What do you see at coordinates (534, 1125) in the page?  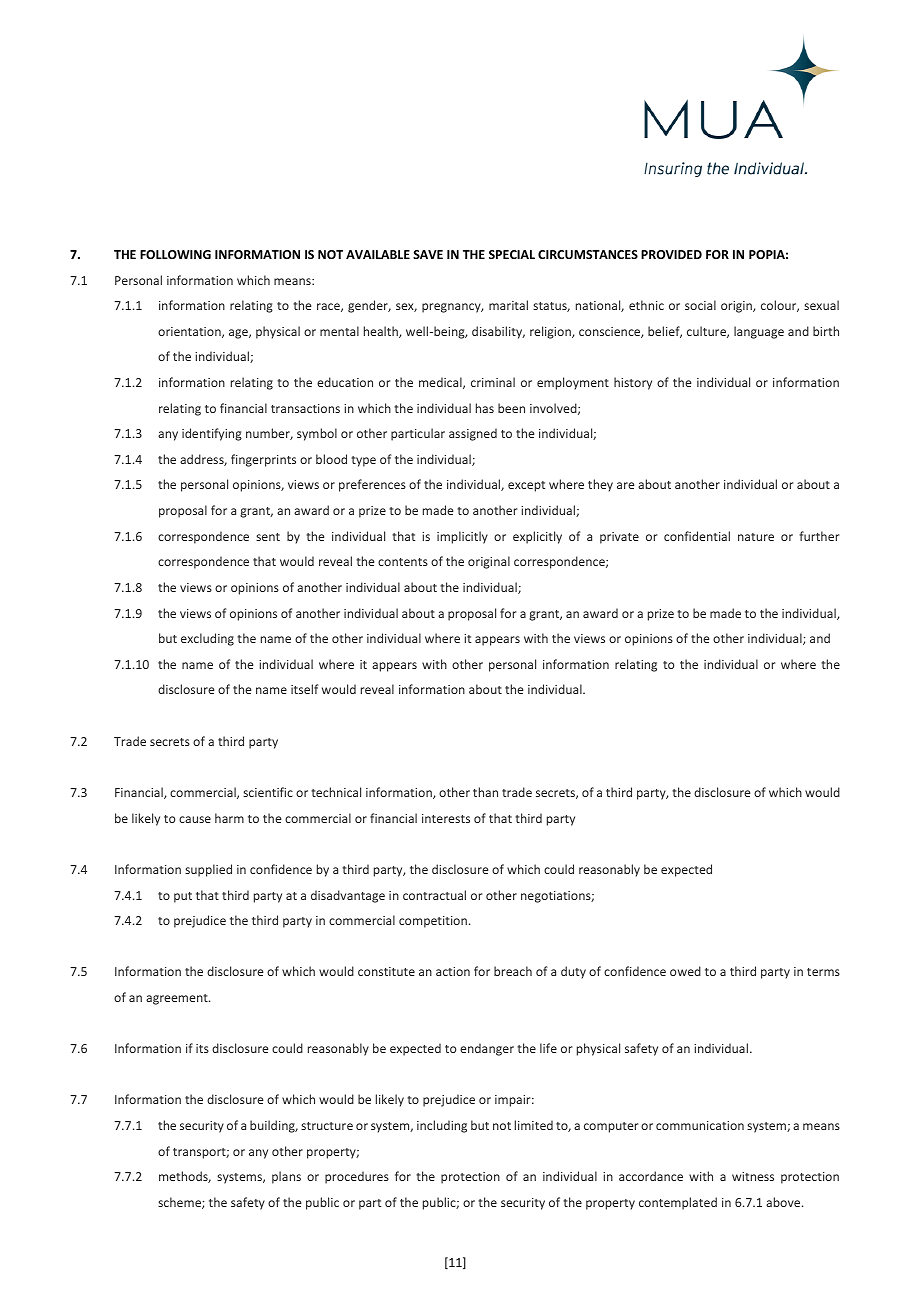 I see `limited` at bounding box center [534, 1125].
